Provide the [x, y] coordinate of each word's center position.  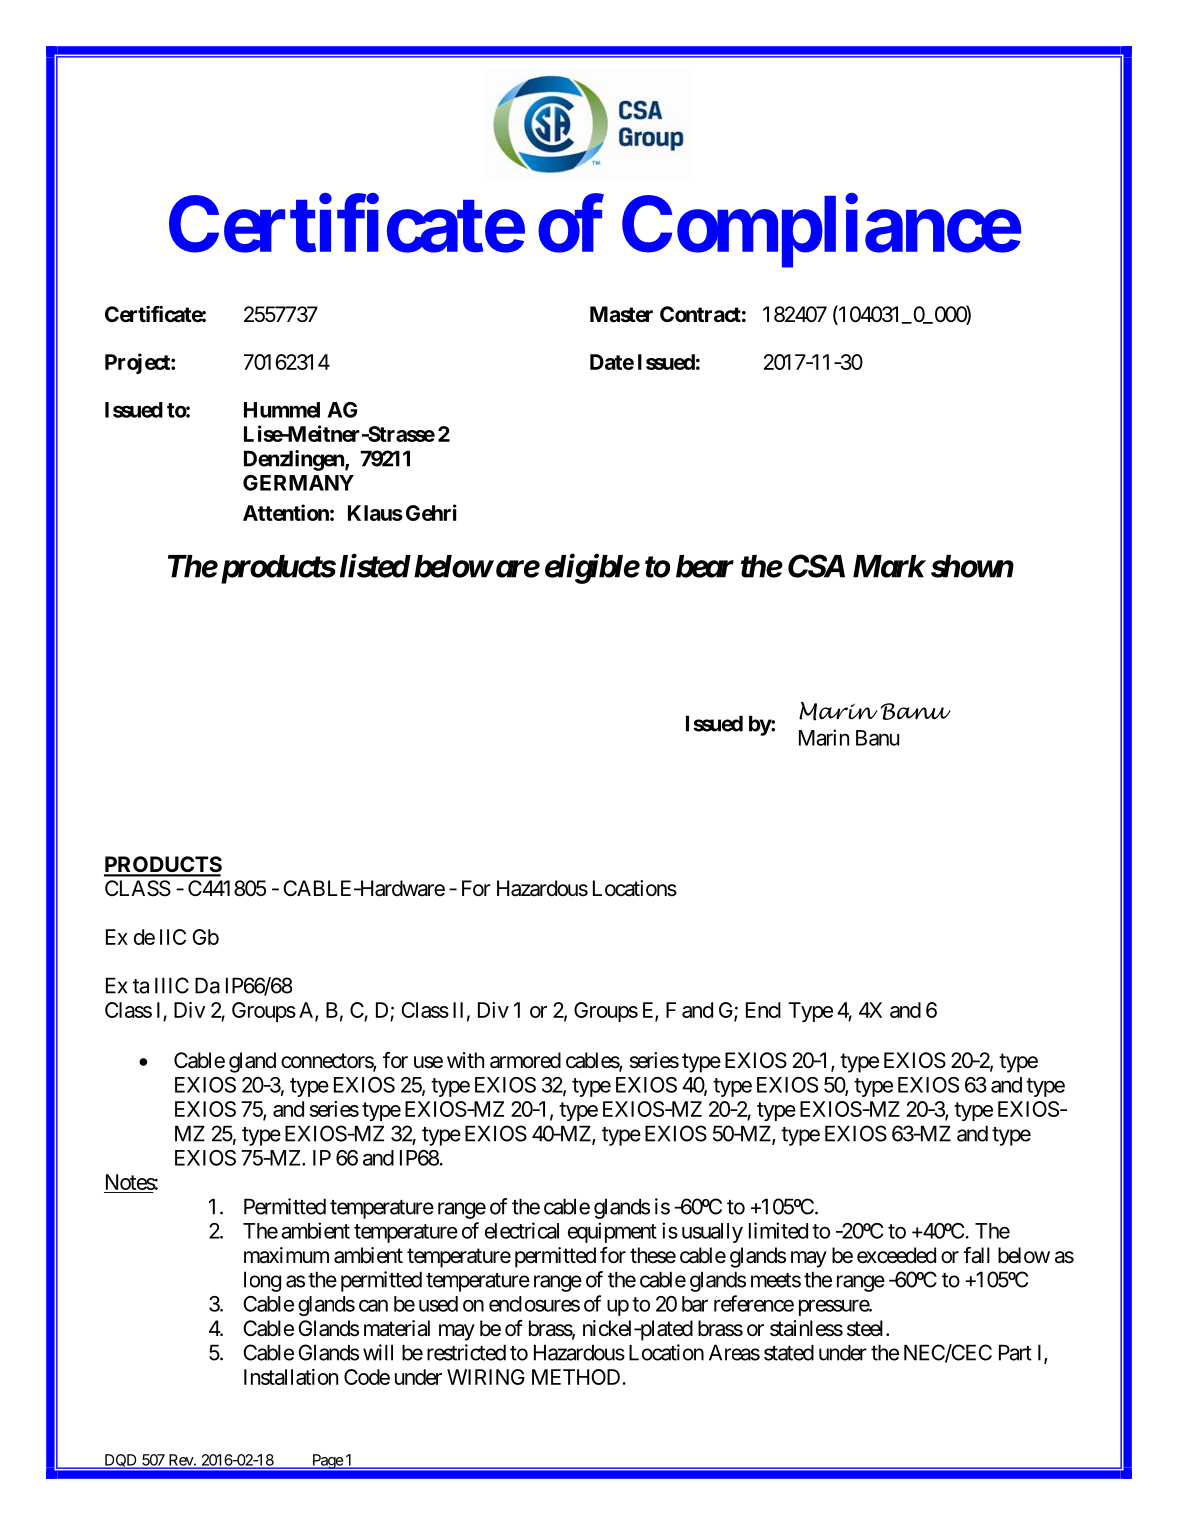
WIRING [486, 1377]
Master [621, 314]
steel [867, 1328]
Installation [291, 1377]
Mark [889, 566]
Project [138, 363]
